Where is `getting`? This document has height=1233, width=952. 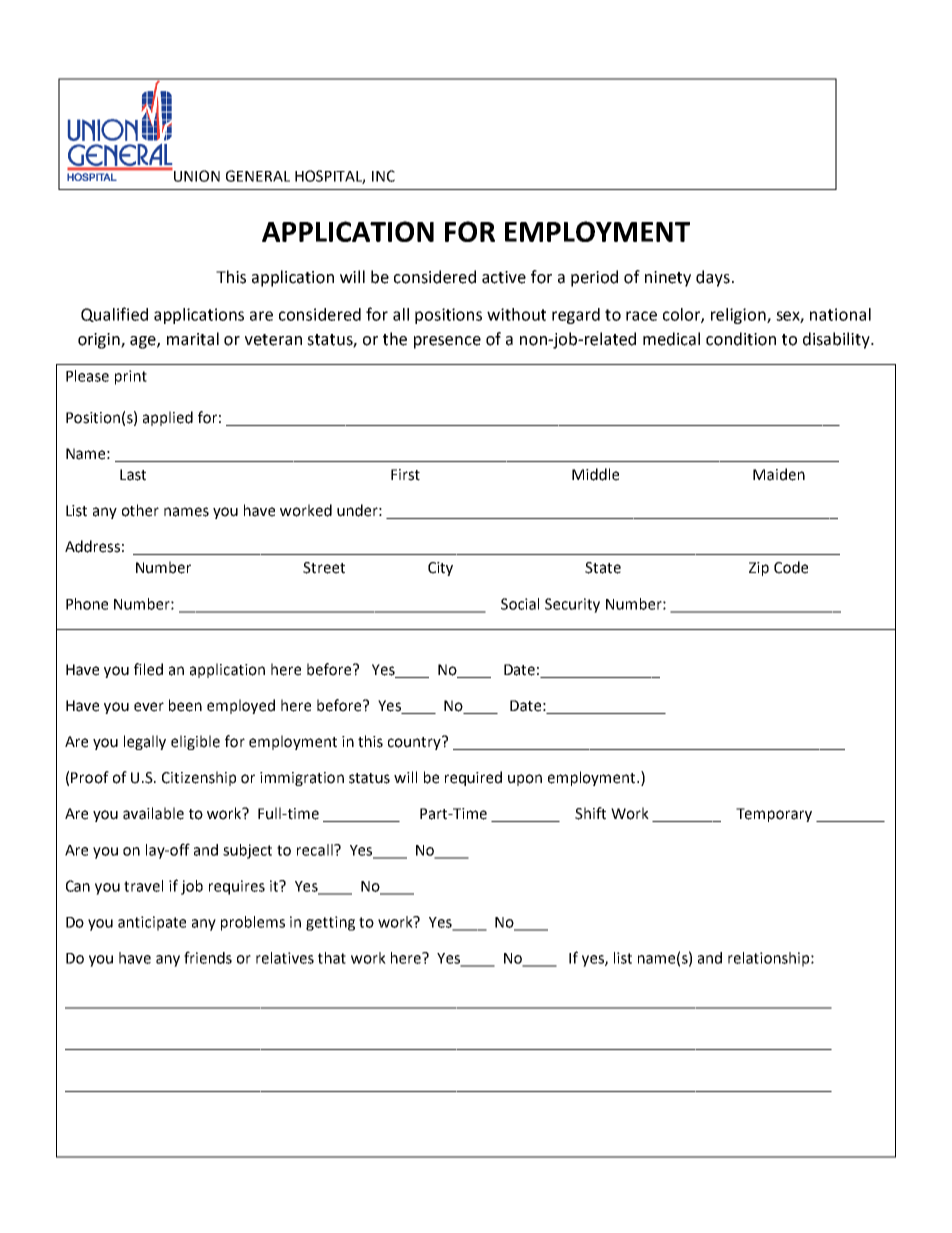 getting is located at coordinates (330, 923).
